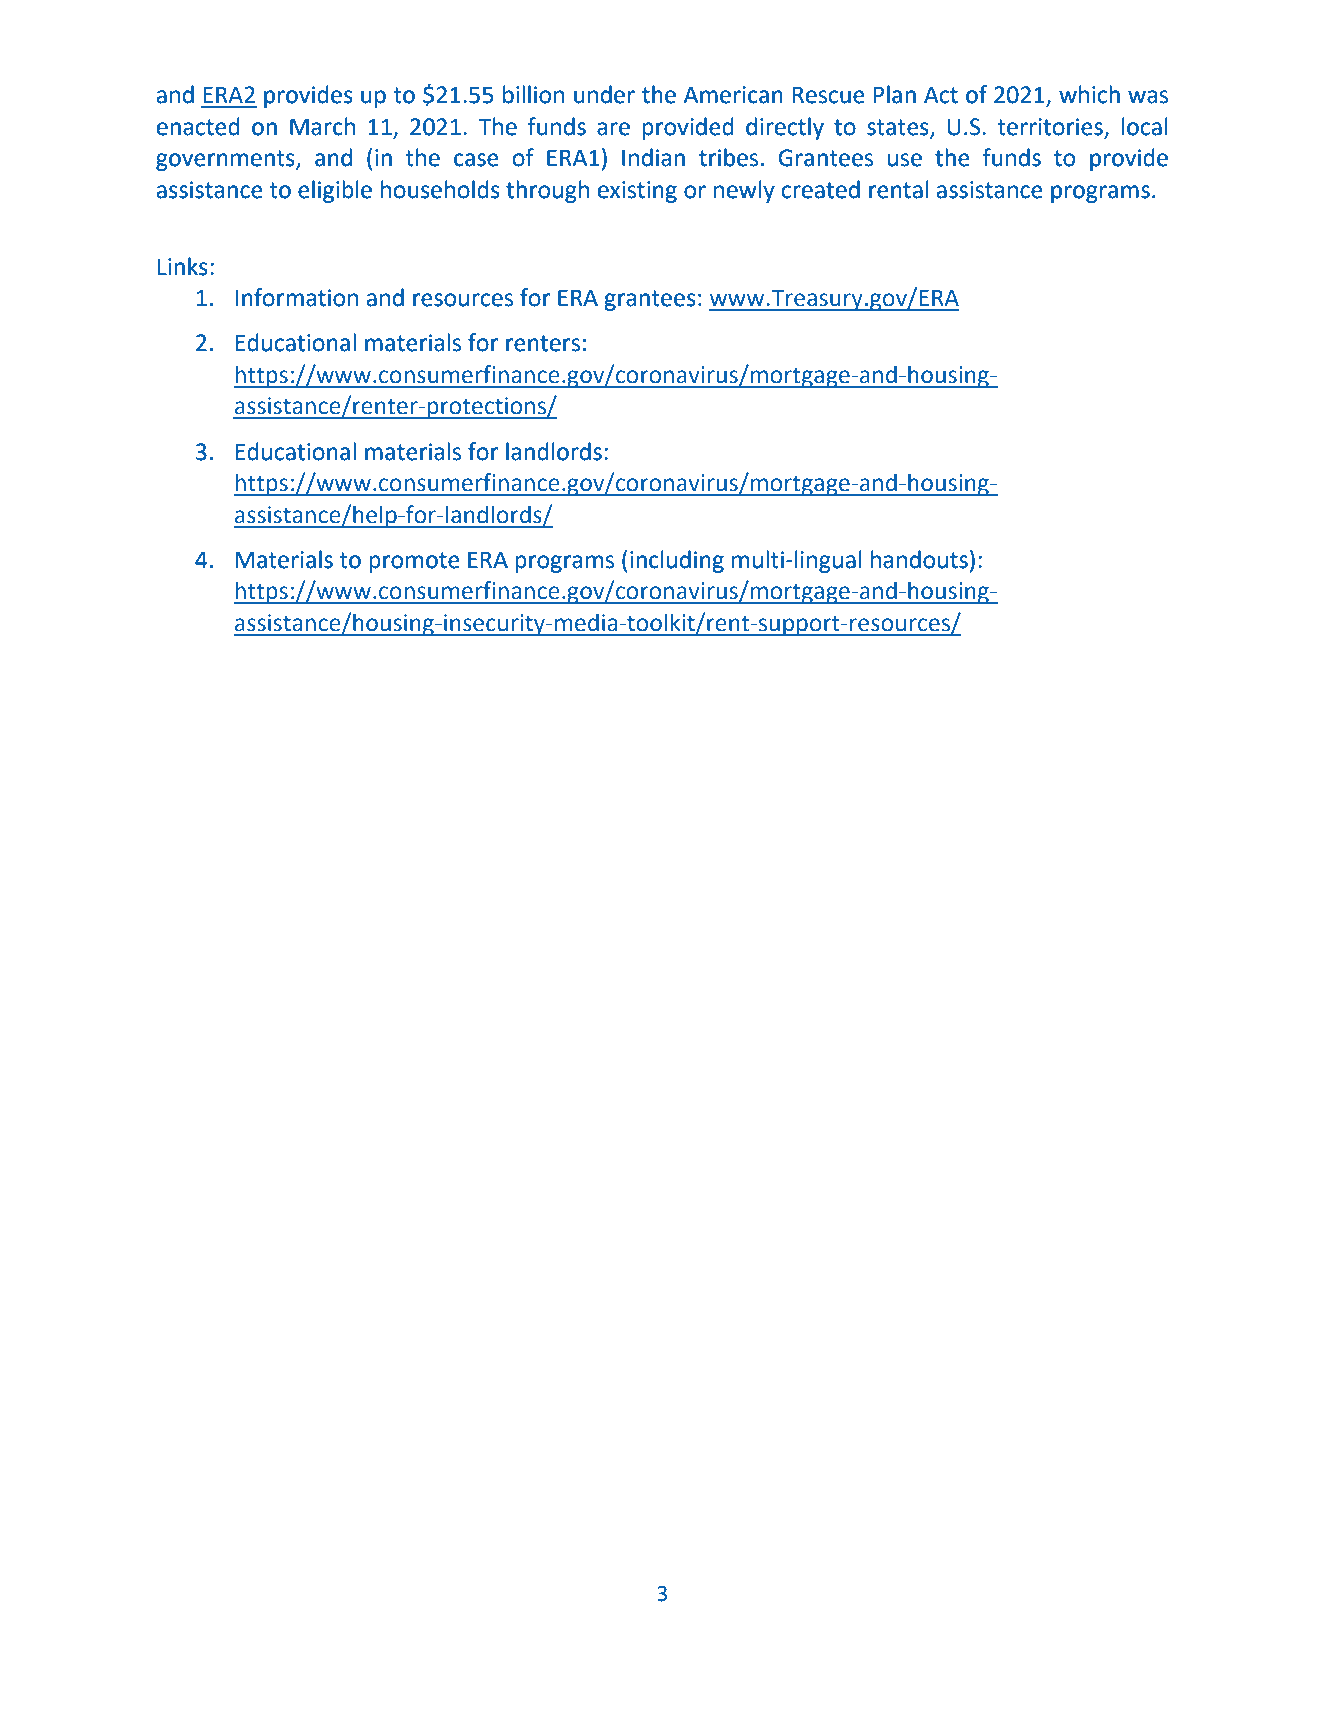  Describe the element at coordinates (547, 191) in the screenshot. I see `through` at that location.
